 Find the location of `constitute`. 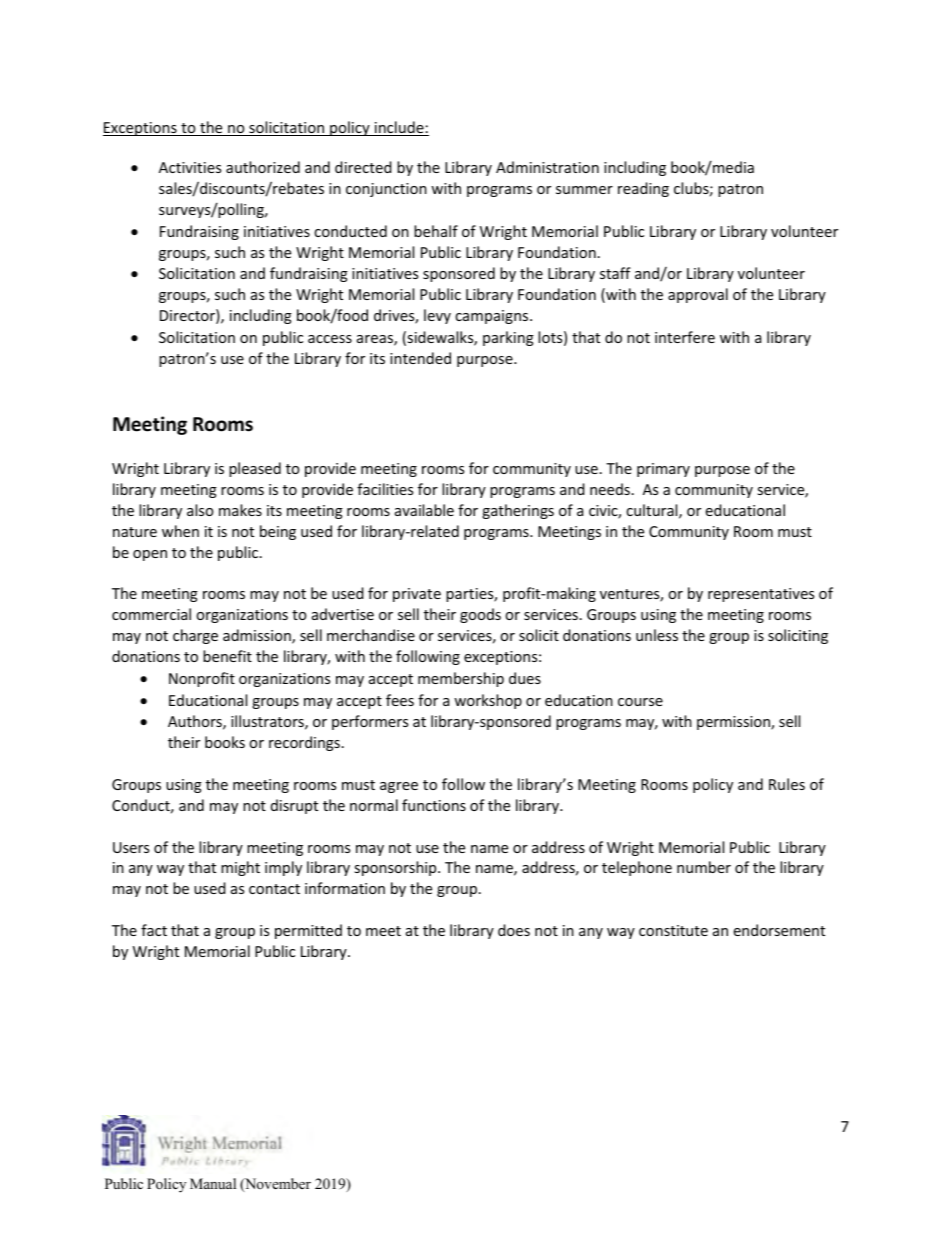

constitute is located at coordinates (673, 930).
